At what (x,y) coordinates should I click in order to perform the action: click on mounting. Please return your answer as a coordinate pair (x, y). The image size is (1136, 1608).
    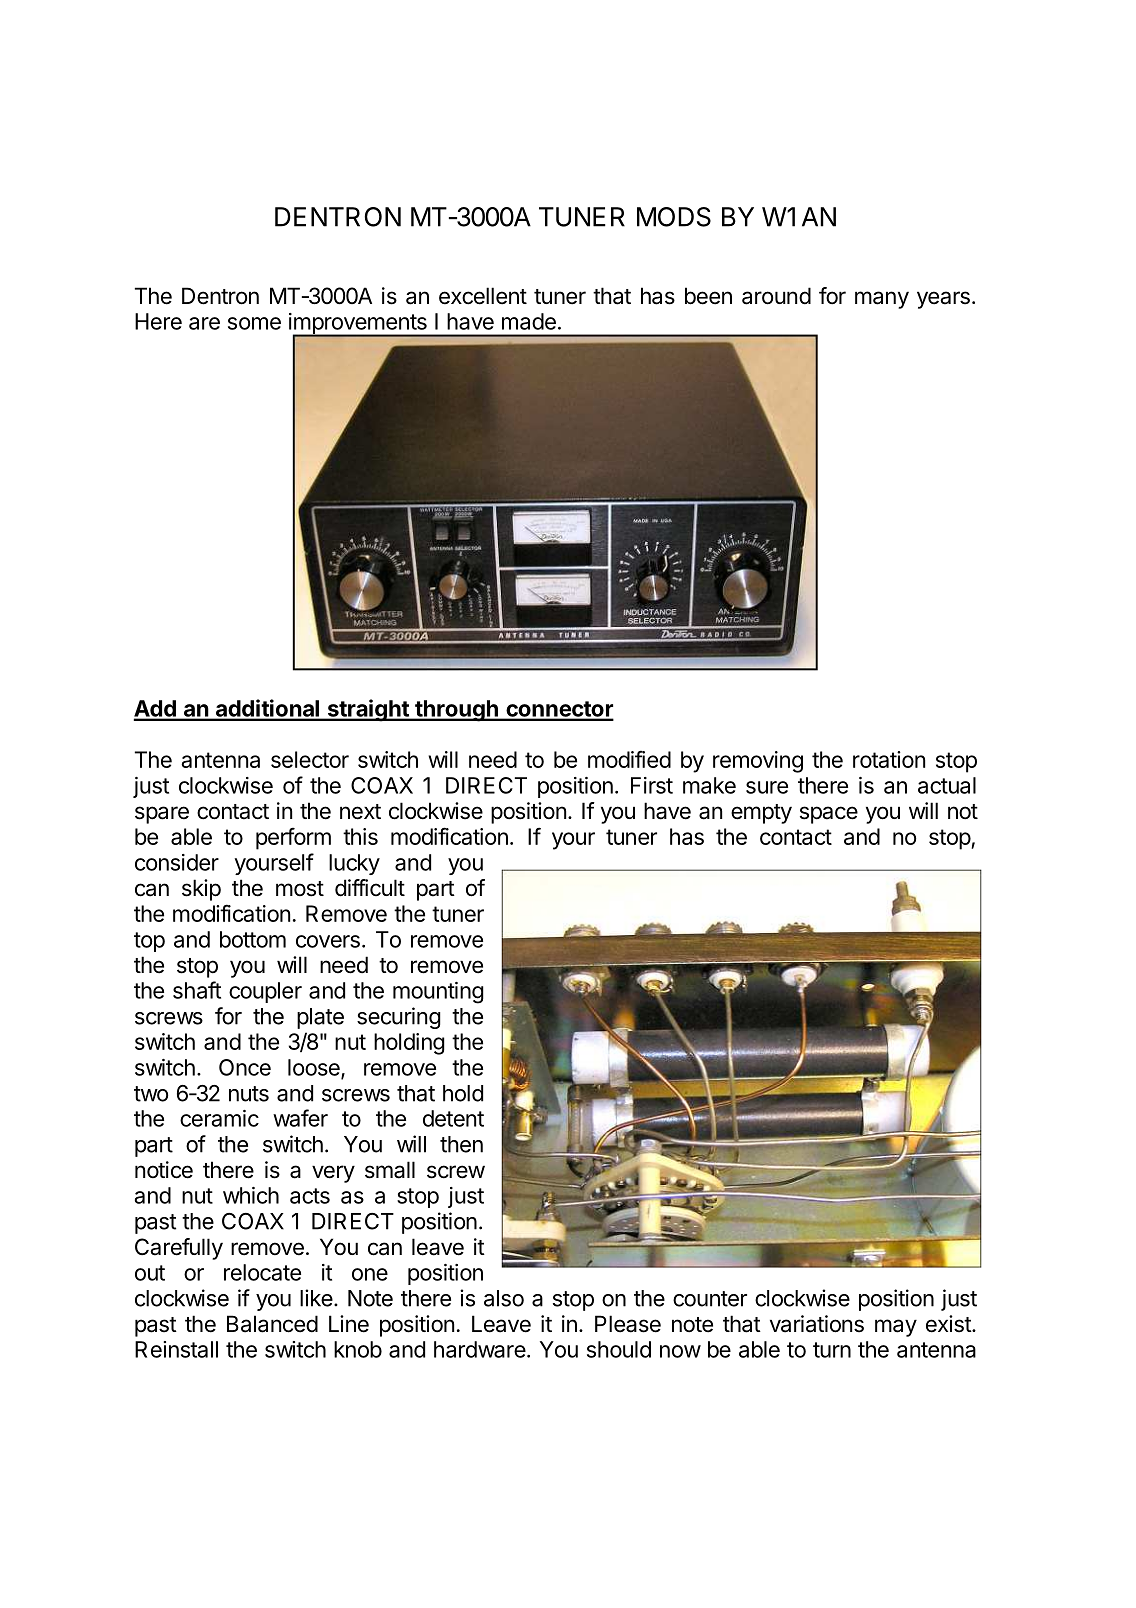
    Looking at the image, I should click on (438, 993).
